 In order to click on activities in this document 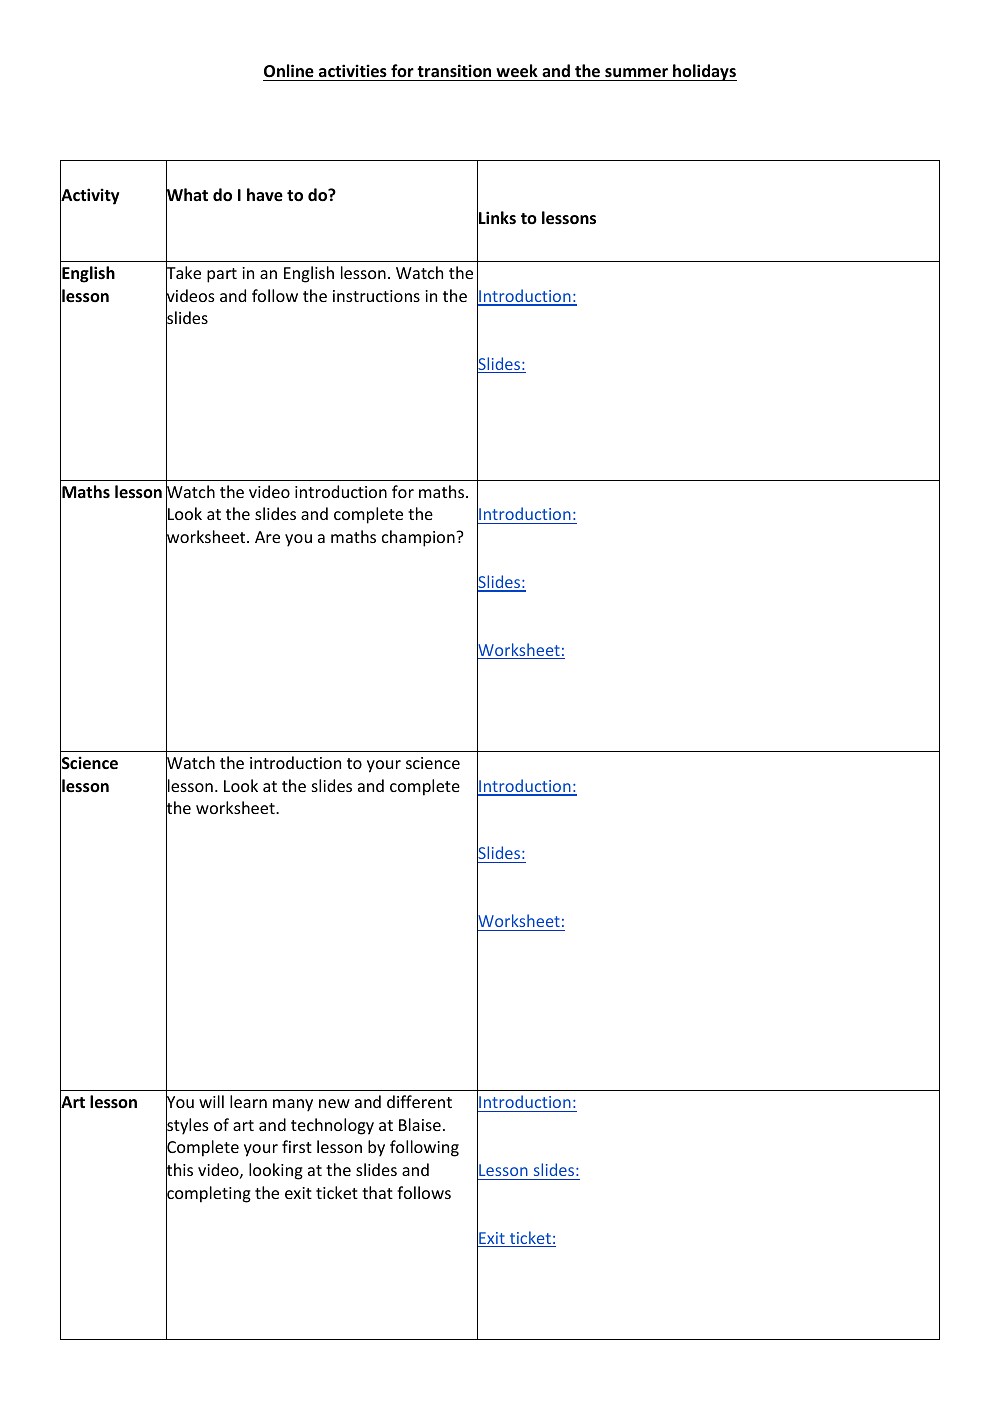, I will do `click(353, 72)`.
